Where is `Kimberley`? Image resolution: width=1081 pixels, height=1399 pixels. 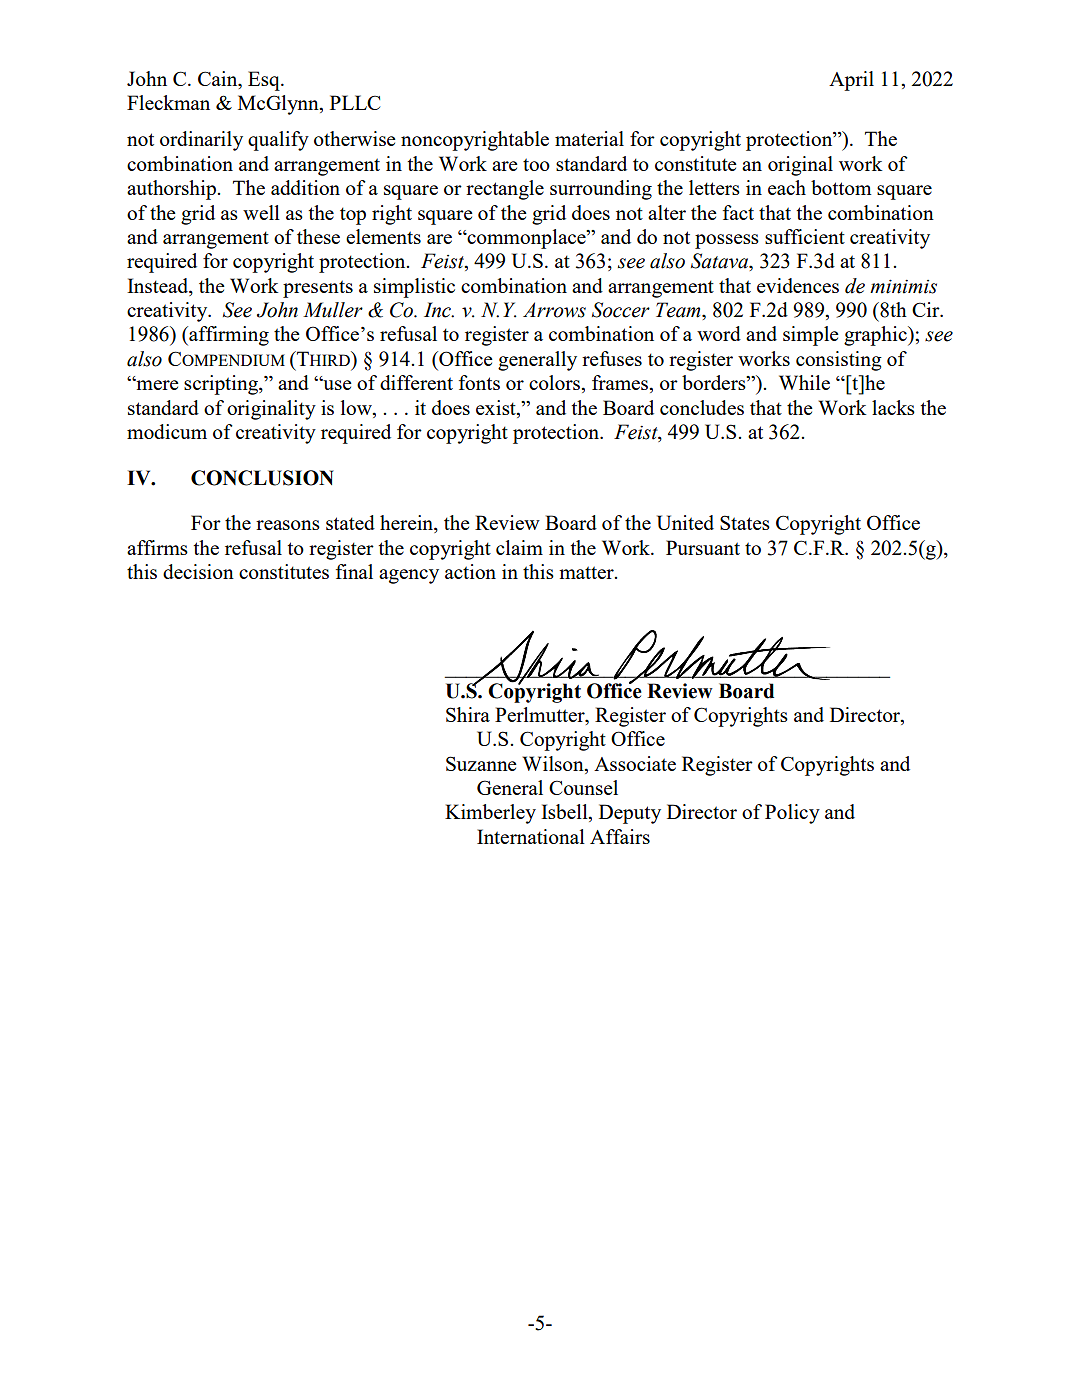 Kimberley is located at coordinates (490, 814).
